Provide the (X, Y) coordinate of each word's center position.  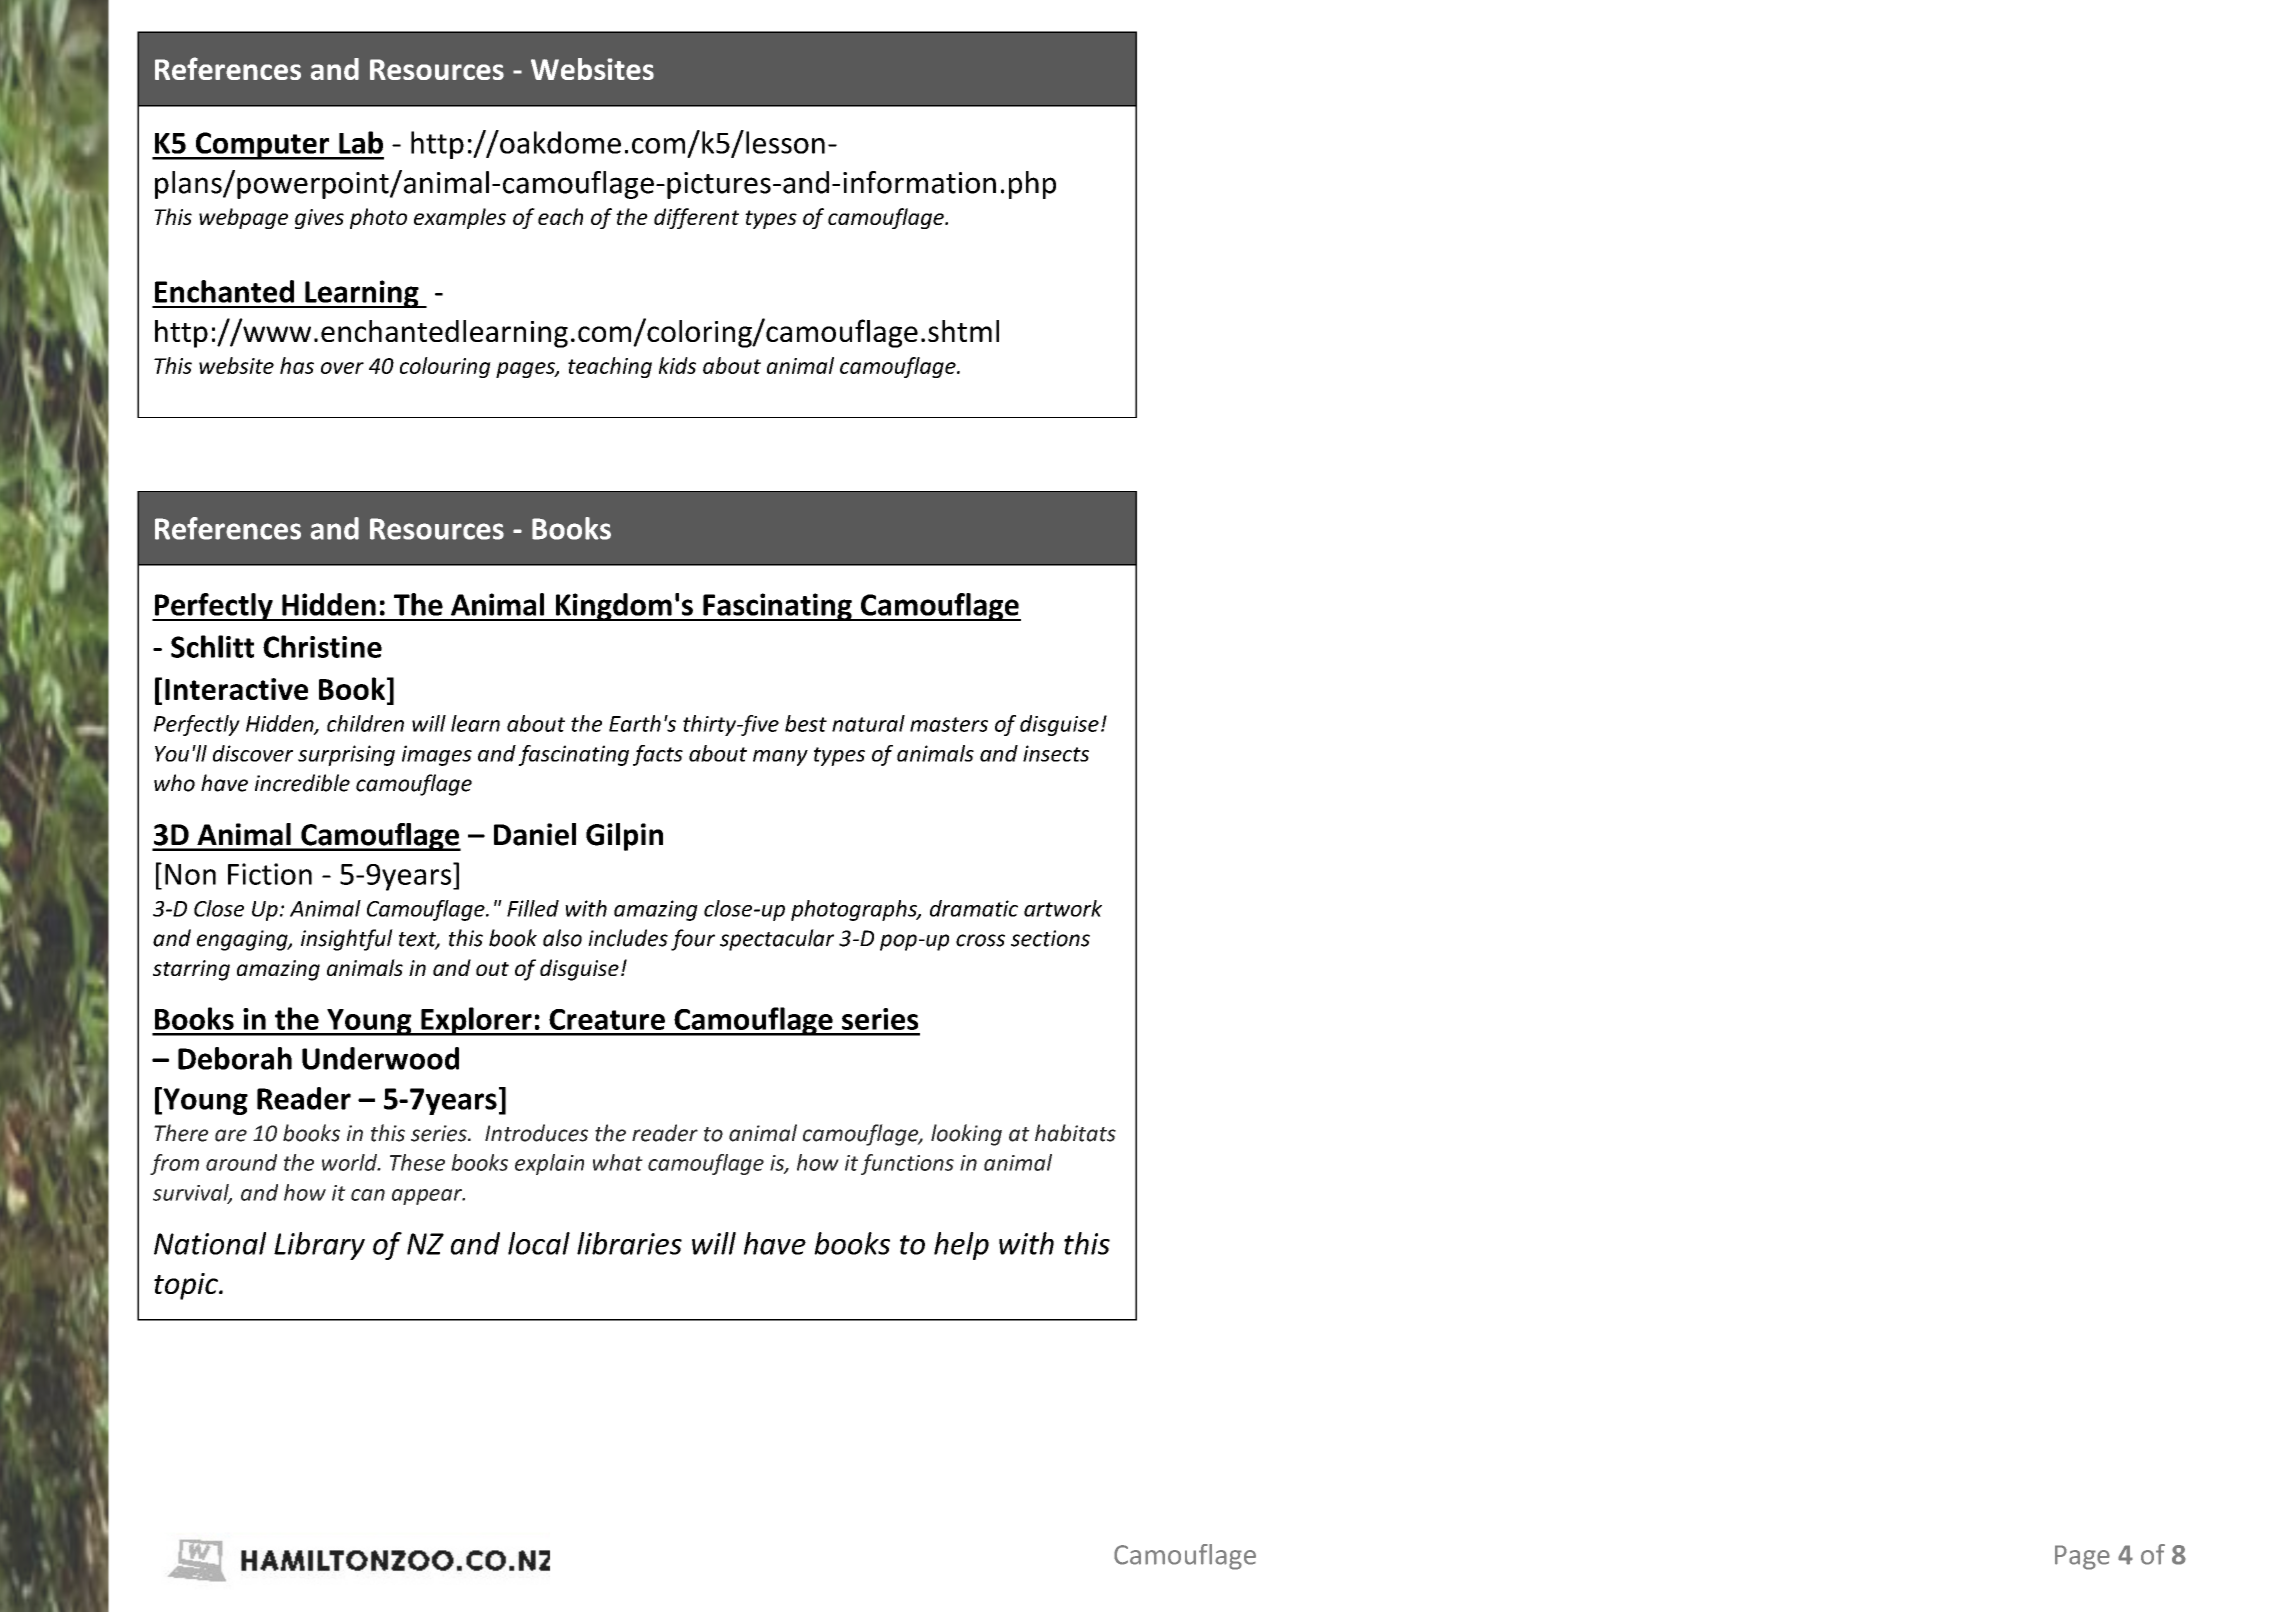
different (696, 218)
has (297, 365)
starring (191, 970)
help (961, 1246)
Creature (607, 1019)
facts (658, 755)
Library (319, 1246)
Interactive (236, 689)
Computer (262, 146)
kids (677, 365)
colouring (445, 367)
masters (949, 724)
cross (980, 940)
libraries (629, 1243)
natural (868, 723)
